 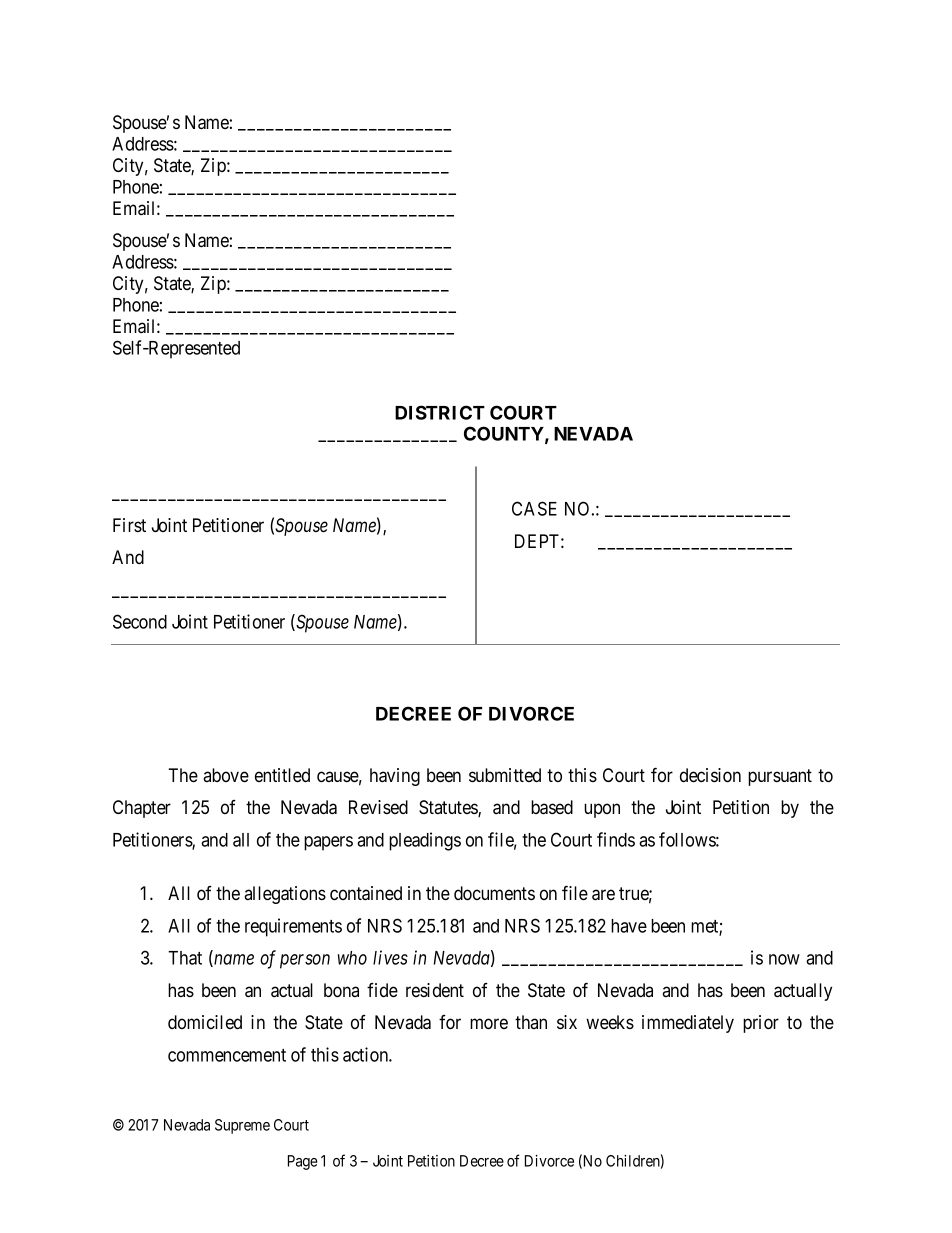 What do you see at coordinates (303, 1162) in the screenshot?
I see `Page` at bounding box center [303, 1162].
